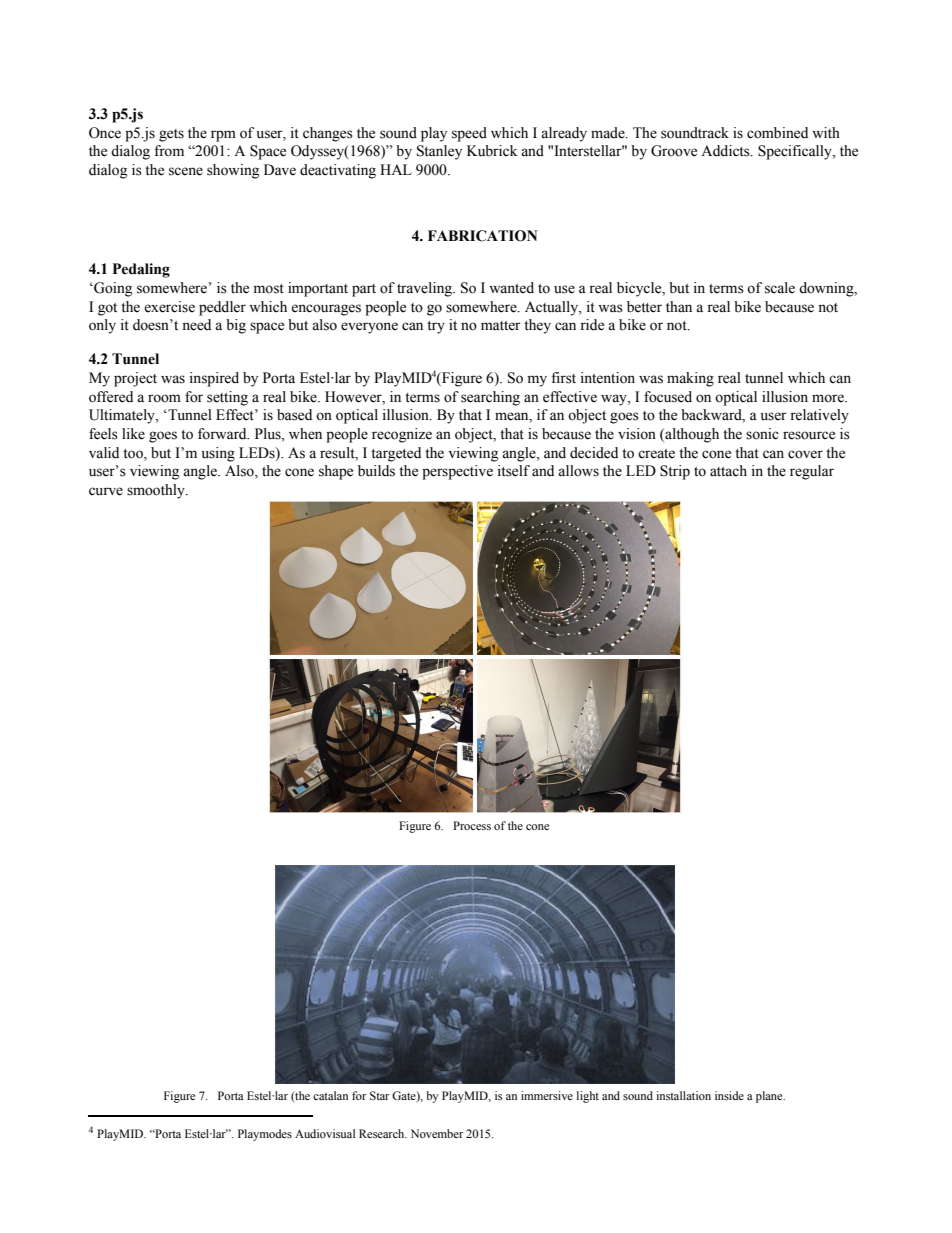  Describe the element at coordinates (547, 1095) in the screenshot. I see `immersive` at that location.
